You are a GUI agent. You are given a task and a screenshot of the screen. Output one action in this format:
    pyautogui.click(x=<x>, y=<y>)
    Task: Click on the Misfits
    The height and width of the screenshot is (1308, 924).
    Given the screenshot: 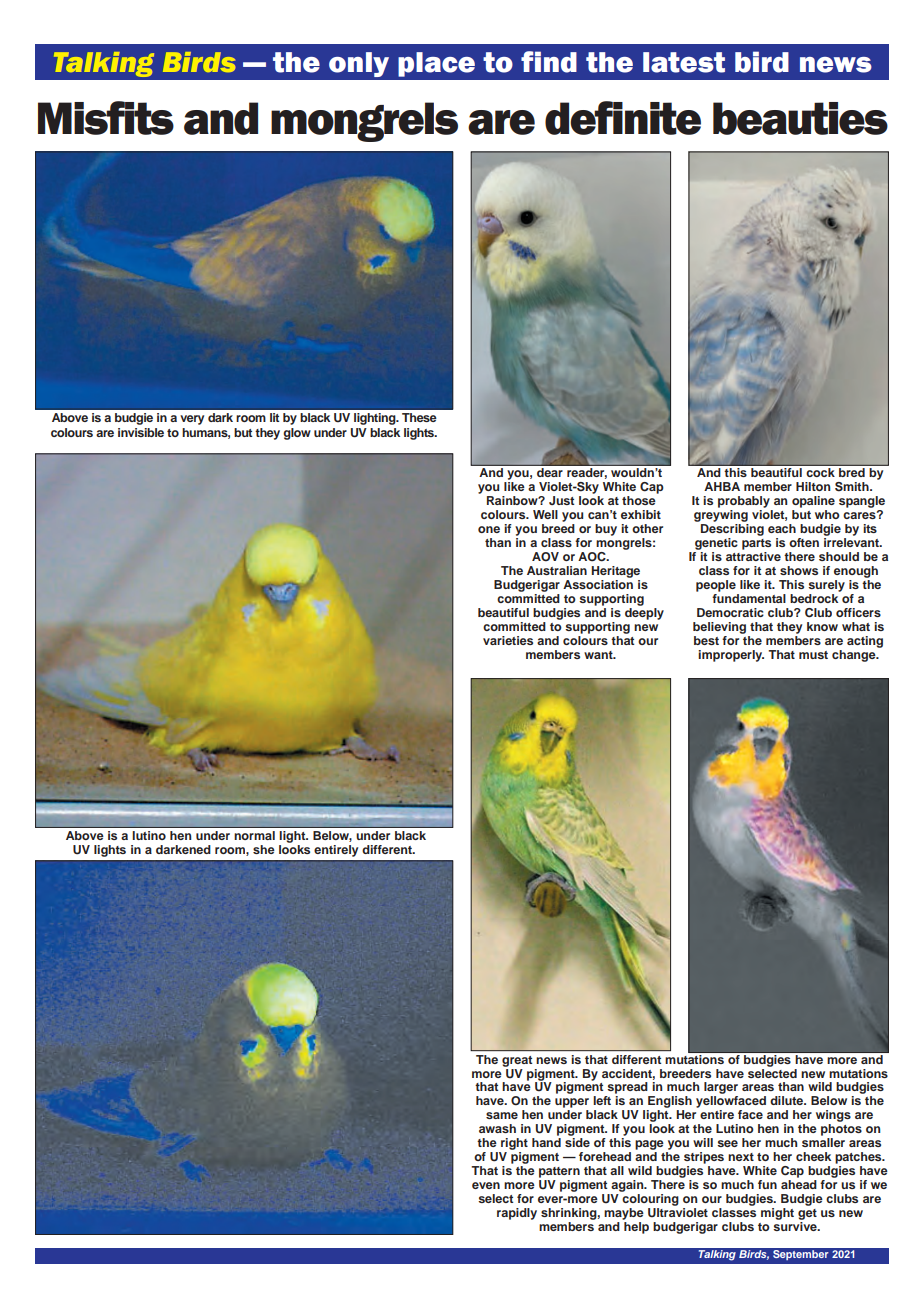 What is the action you would take?
    pyautogui.click(x=106, y=118)
